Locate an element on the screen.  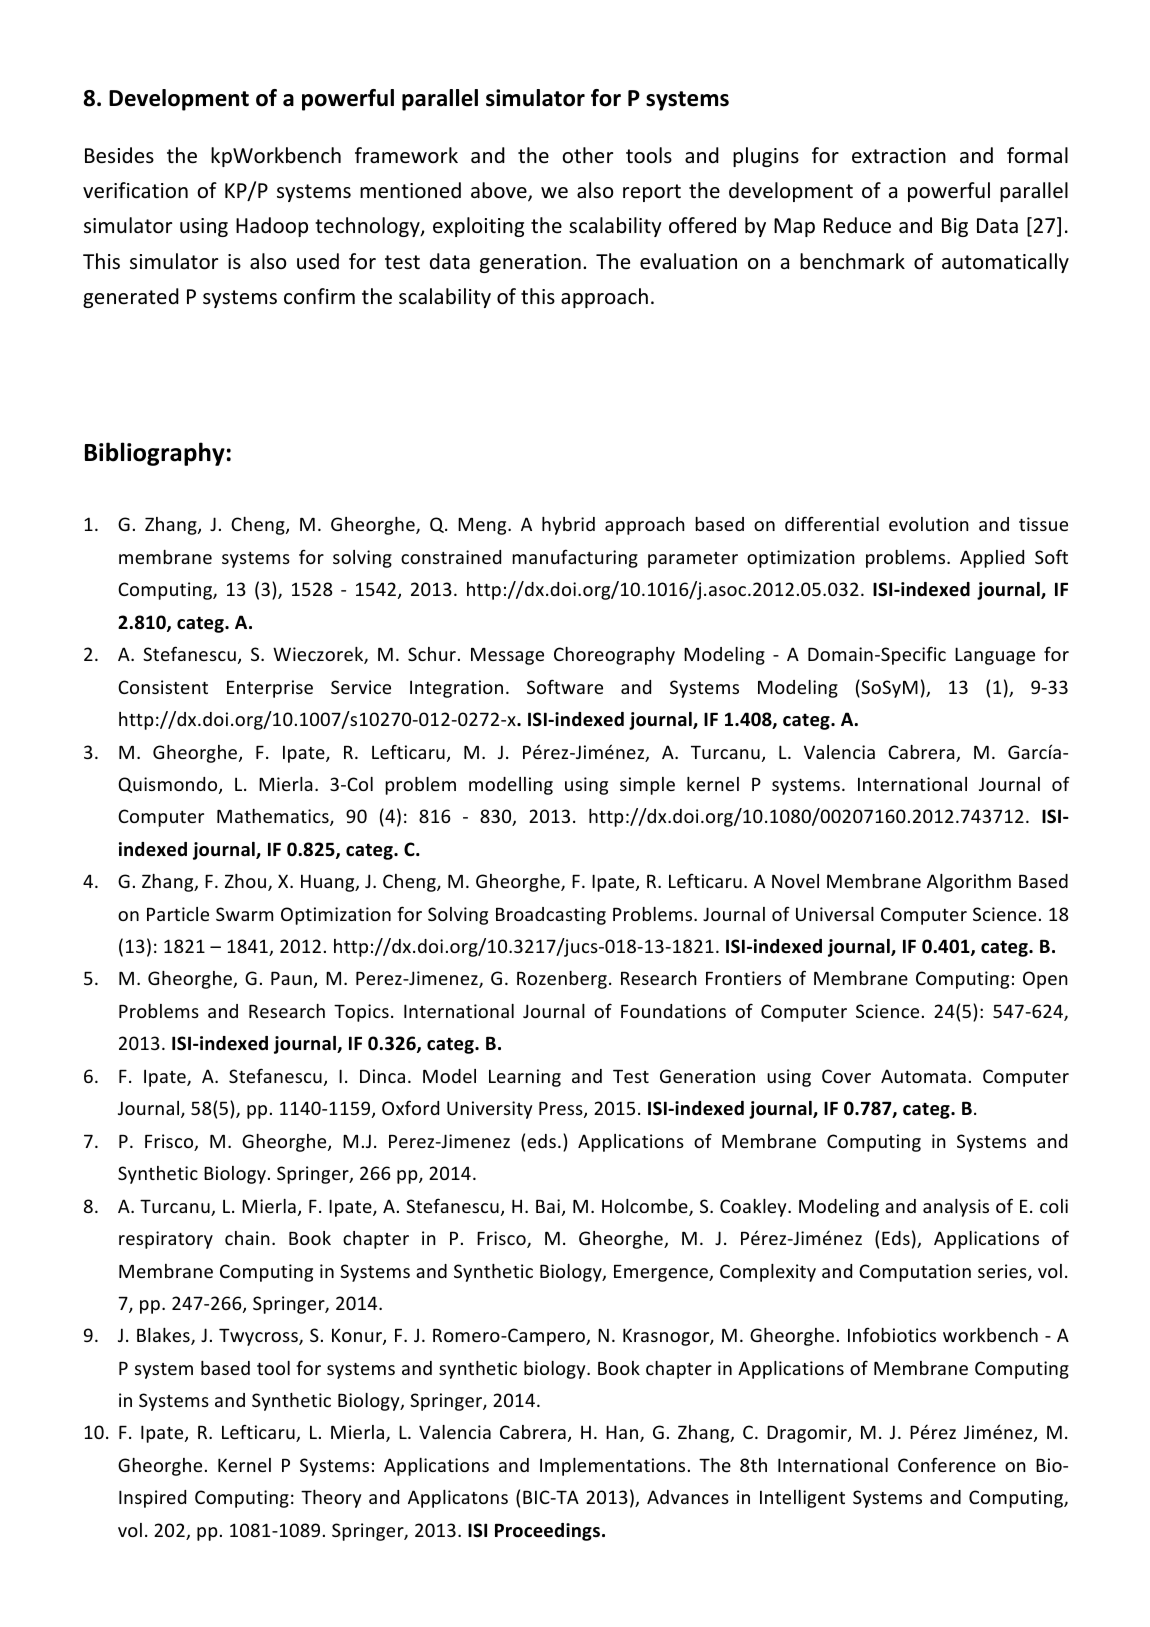
Algorithm is located at coordinates (969, 883).
